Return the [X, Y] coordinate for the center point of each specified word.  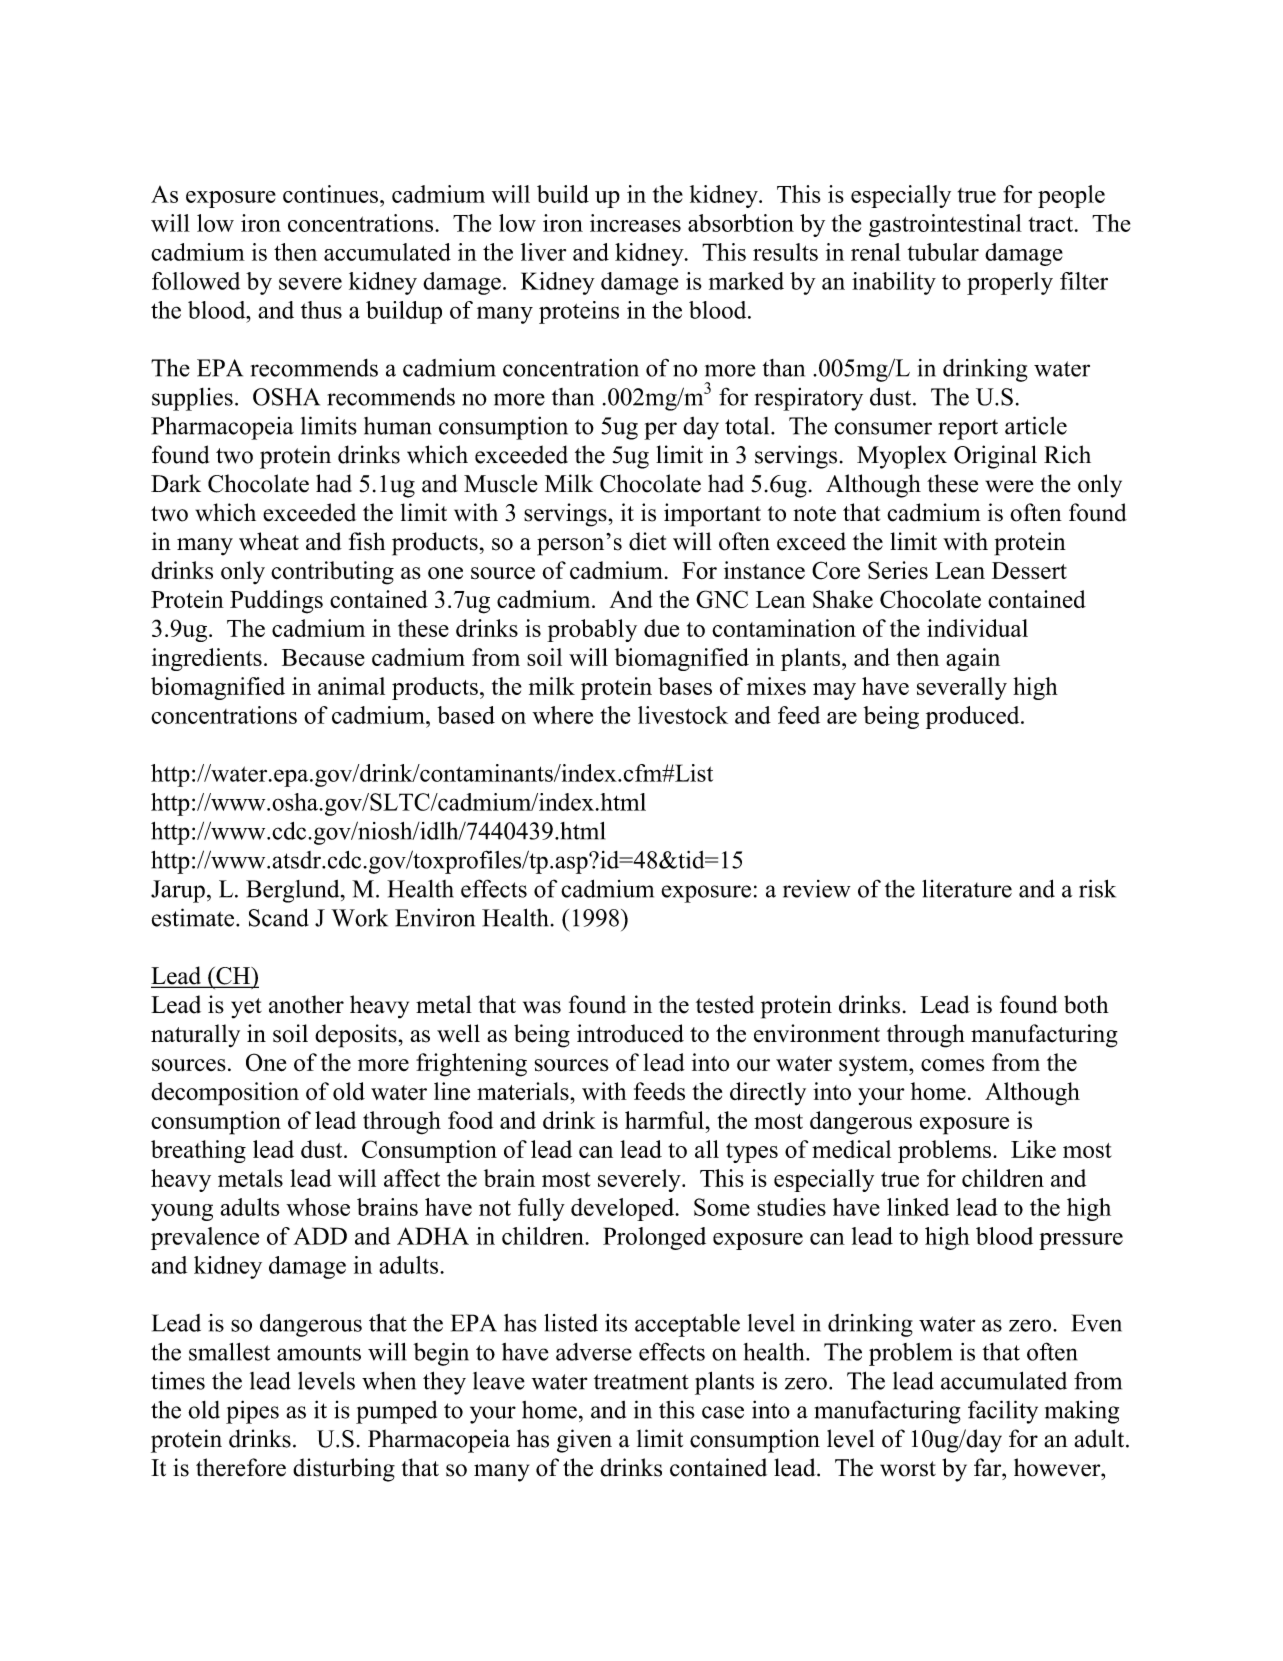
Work [359, 917]
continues [330, 194]
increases [635, 223]
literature [967, 889]
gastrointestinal [945, 225]
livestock [683, 715]
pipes [252, 1412]
